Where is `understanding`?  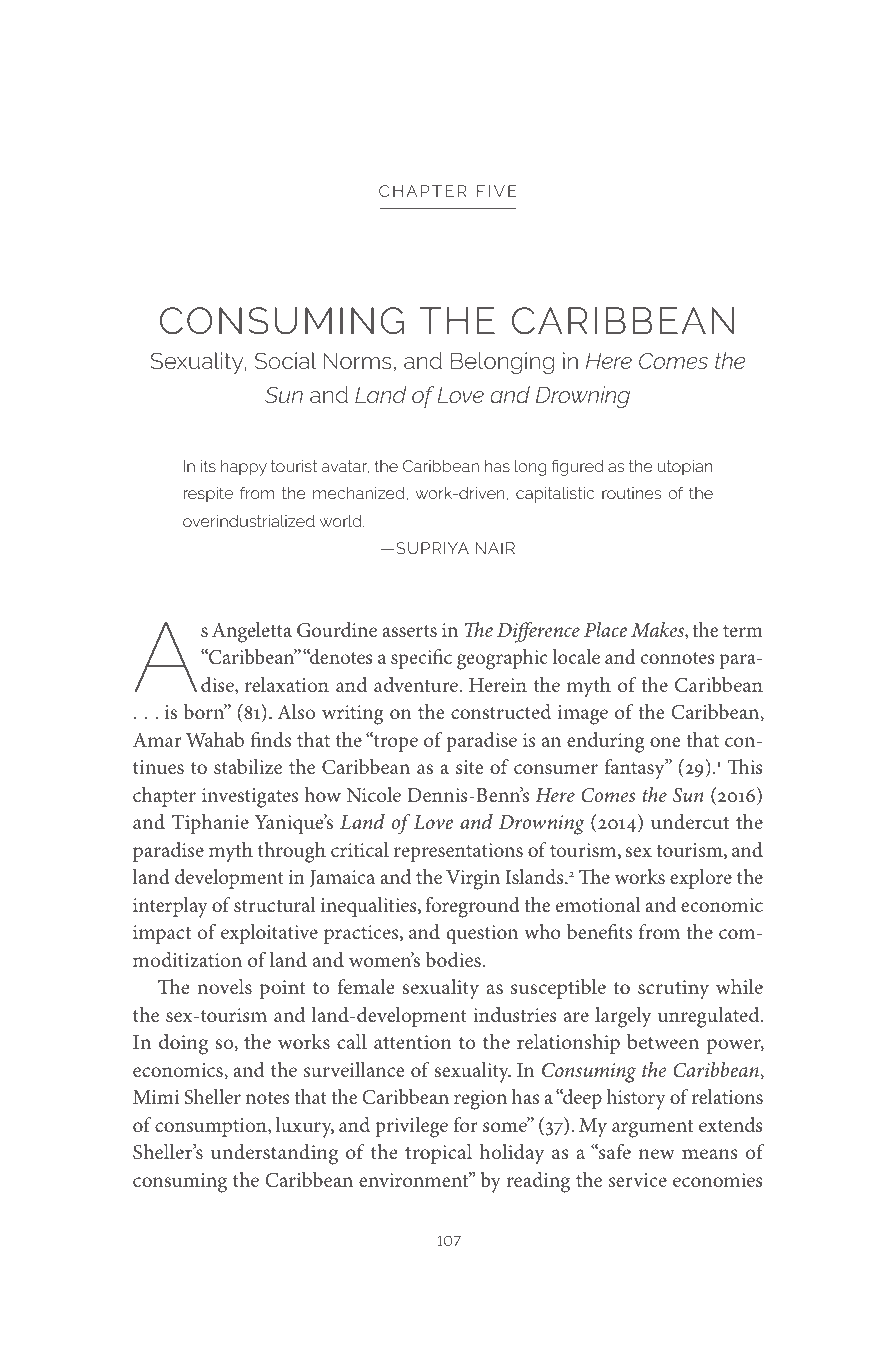
understanding is located at coordinates (274, 1154).
